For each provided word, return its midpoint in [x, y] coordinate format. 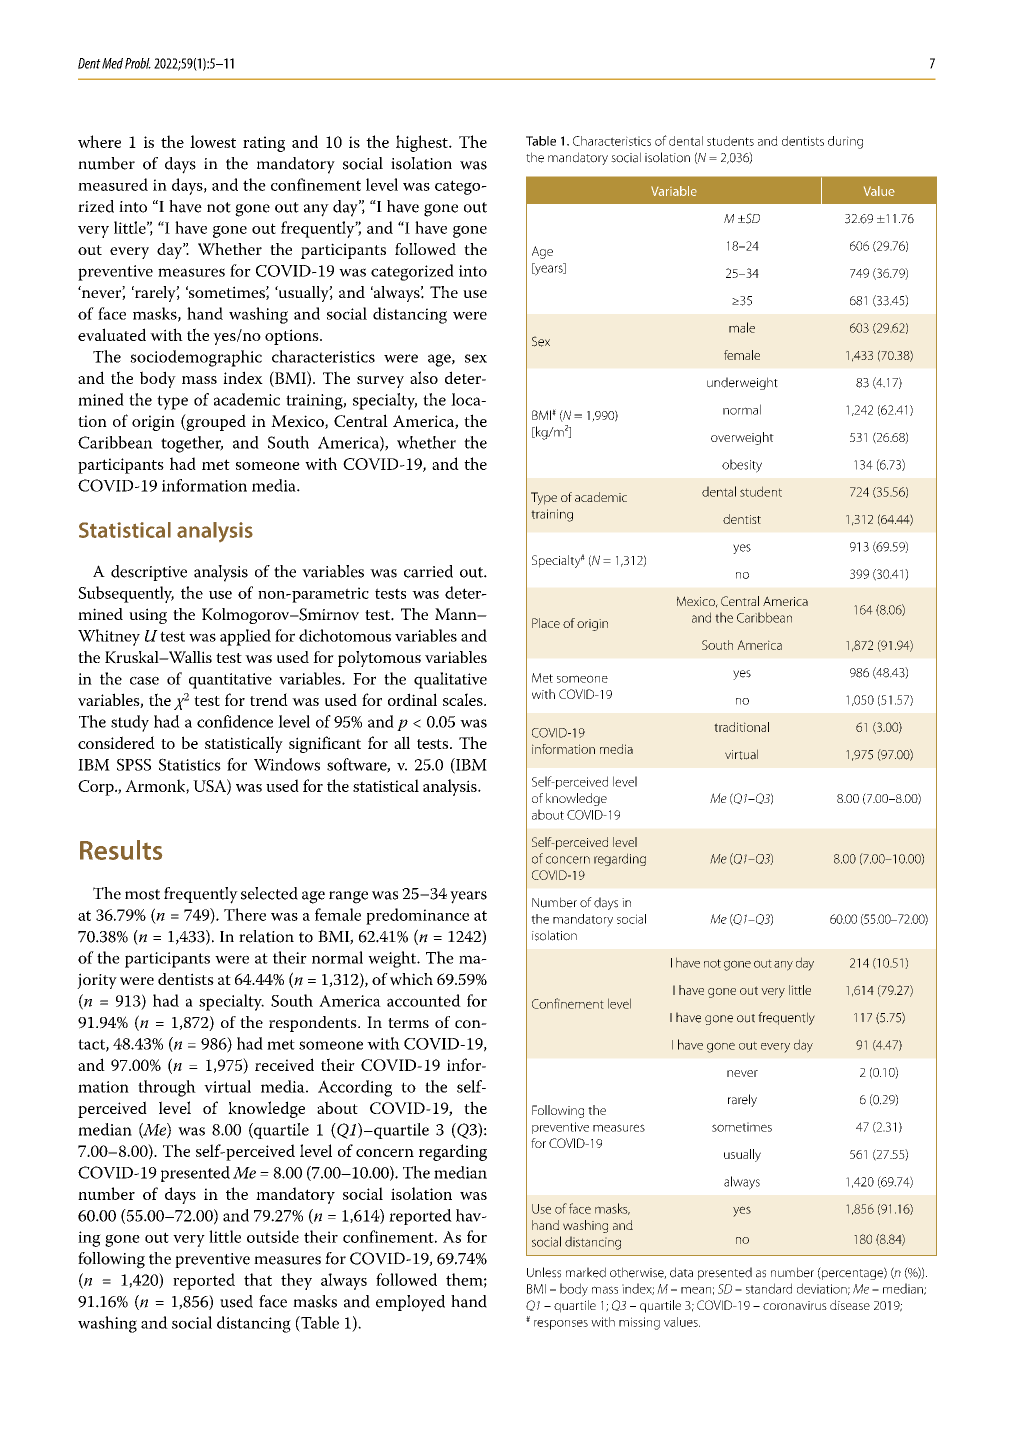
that [258, 1279]
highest [423, 143]
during [845, 142]
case [144, 680]
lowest [213, 141]
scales [464, 699]
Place [546, 623]
